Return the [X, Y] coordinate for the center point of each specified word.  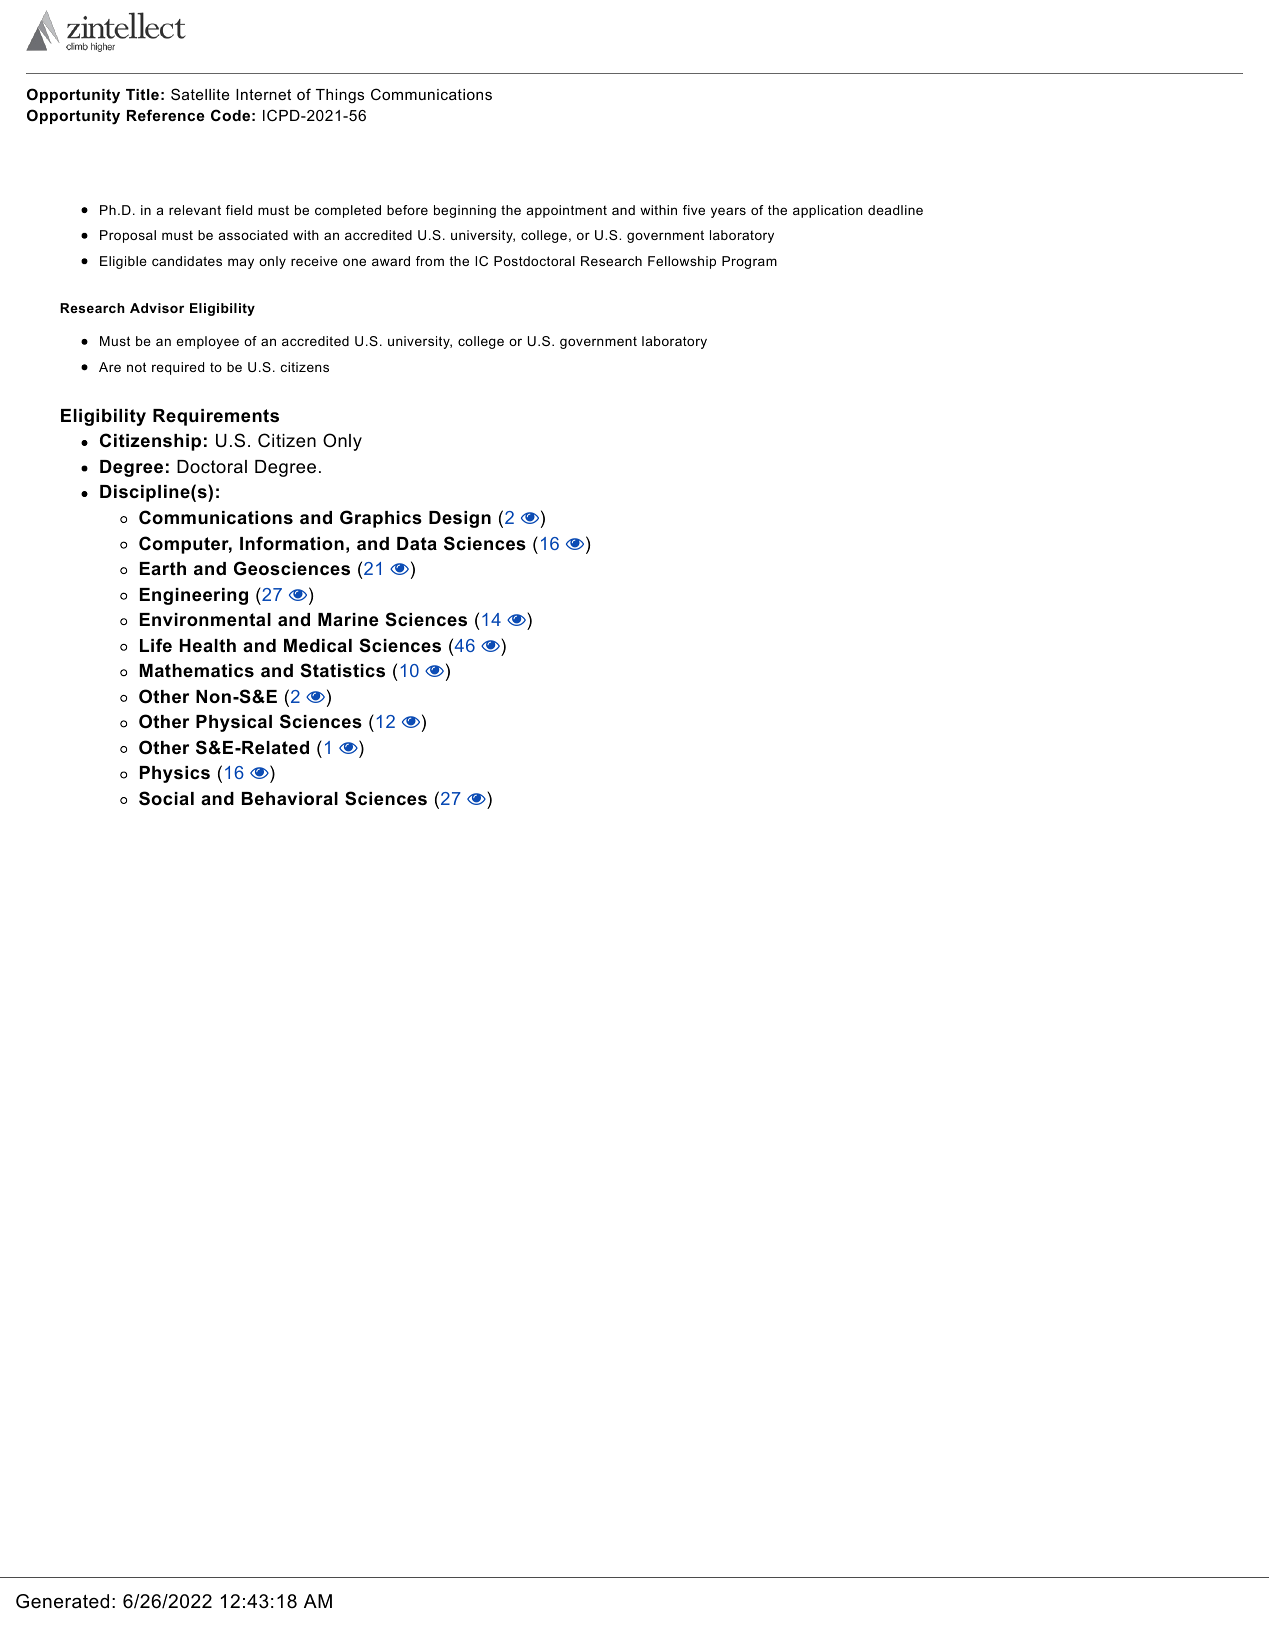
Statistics [343, 670]
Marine [348, 619]
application [828, 211]
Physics [175, 774]
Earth [163, 568]
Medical [318, 646]
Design [460, 519]
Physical [234, 723]
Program [749, 262]
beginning [465, 211]
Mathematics [197, 671]
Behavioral [290, 799]
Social [166, 798]
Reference [166, 115]
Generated [62, 1601]
